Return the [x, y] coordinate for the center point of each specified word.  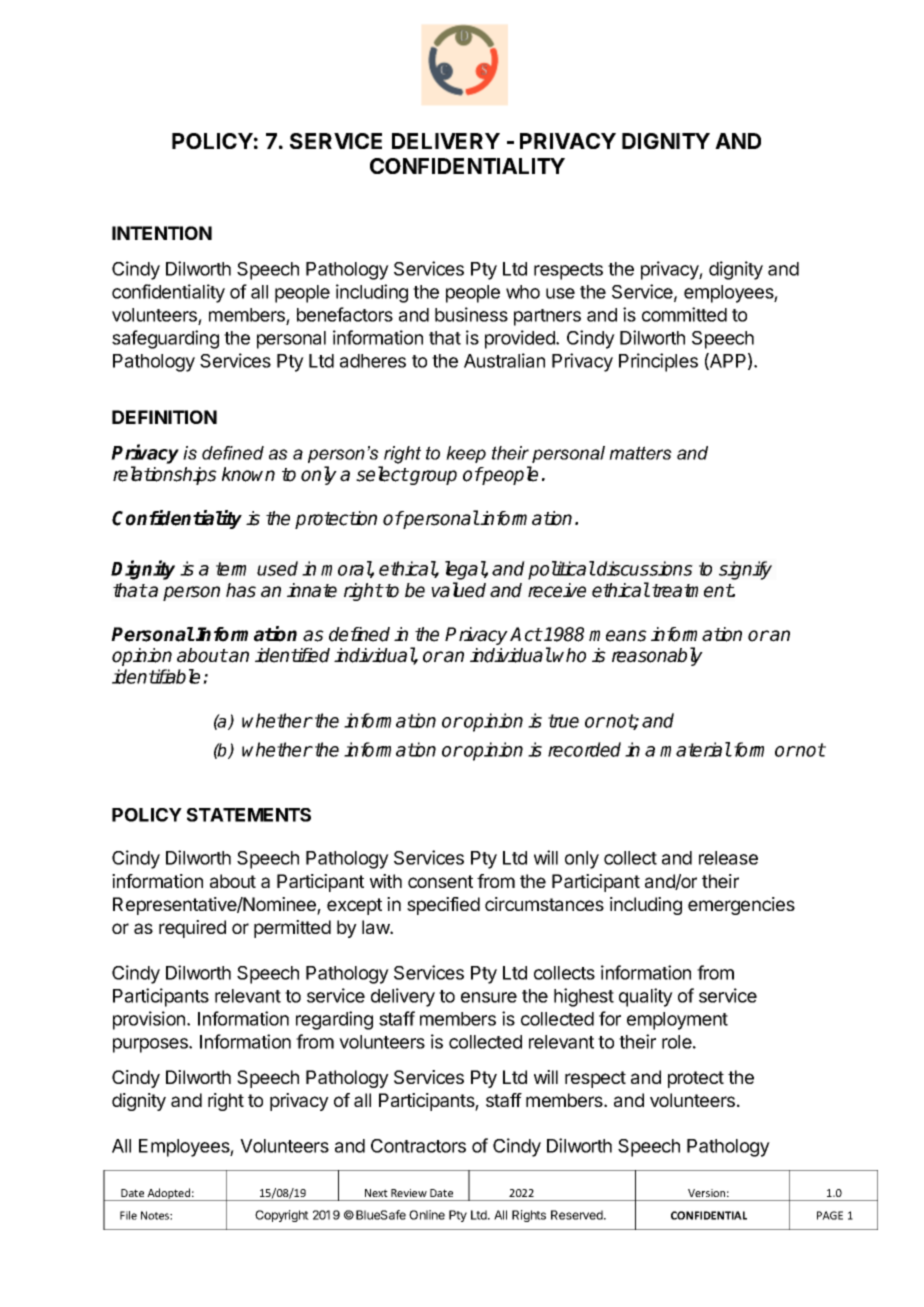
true [563, 721]
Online [427, 1215]
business [471, 314]
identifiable [158, 676]
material [695, 749]
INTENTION [162, 233]
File [128, 1215]
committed [684, 314]
